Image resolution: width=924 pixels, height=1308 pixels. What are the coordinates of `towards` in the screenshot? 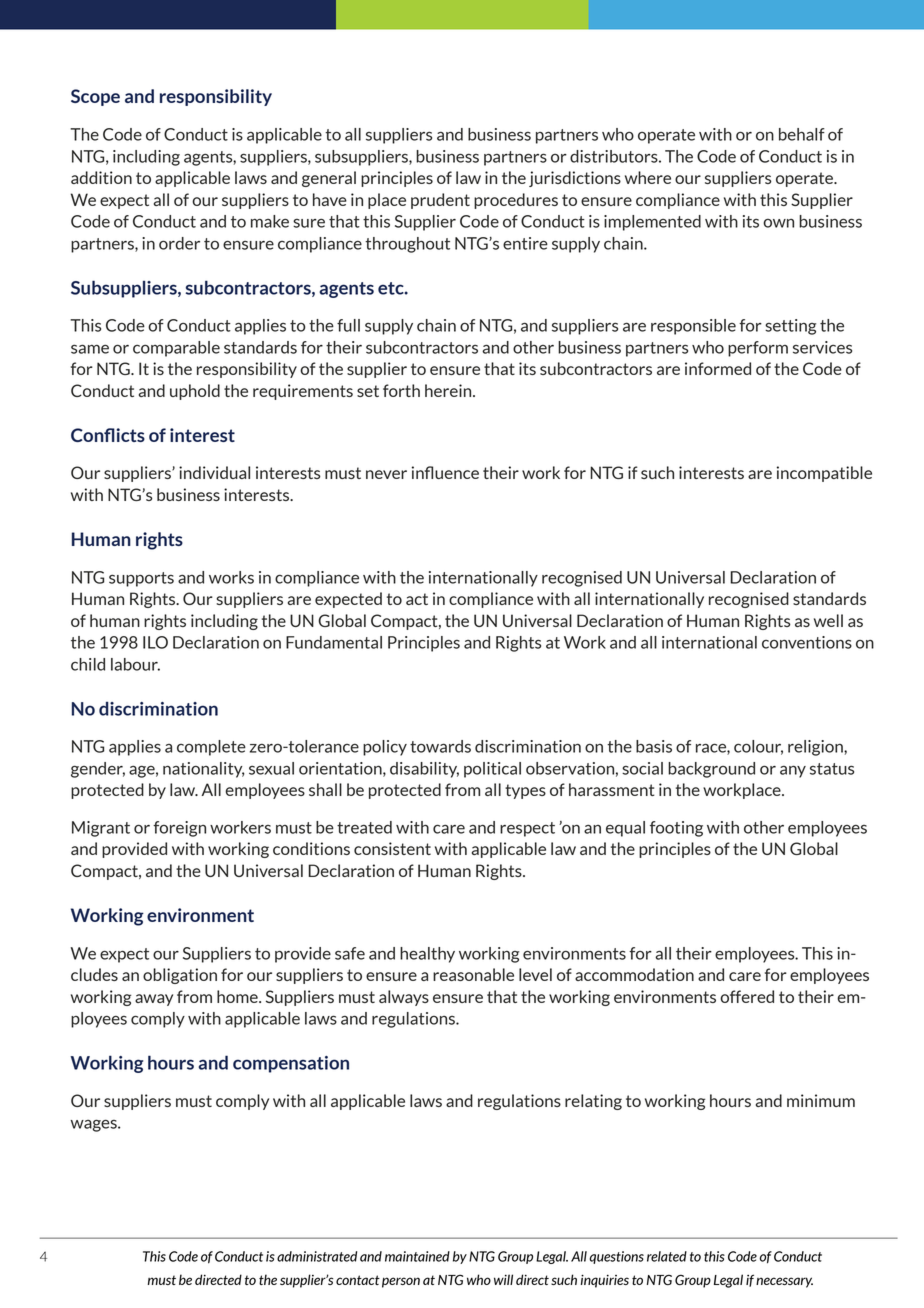 It's located at (440, 746).
